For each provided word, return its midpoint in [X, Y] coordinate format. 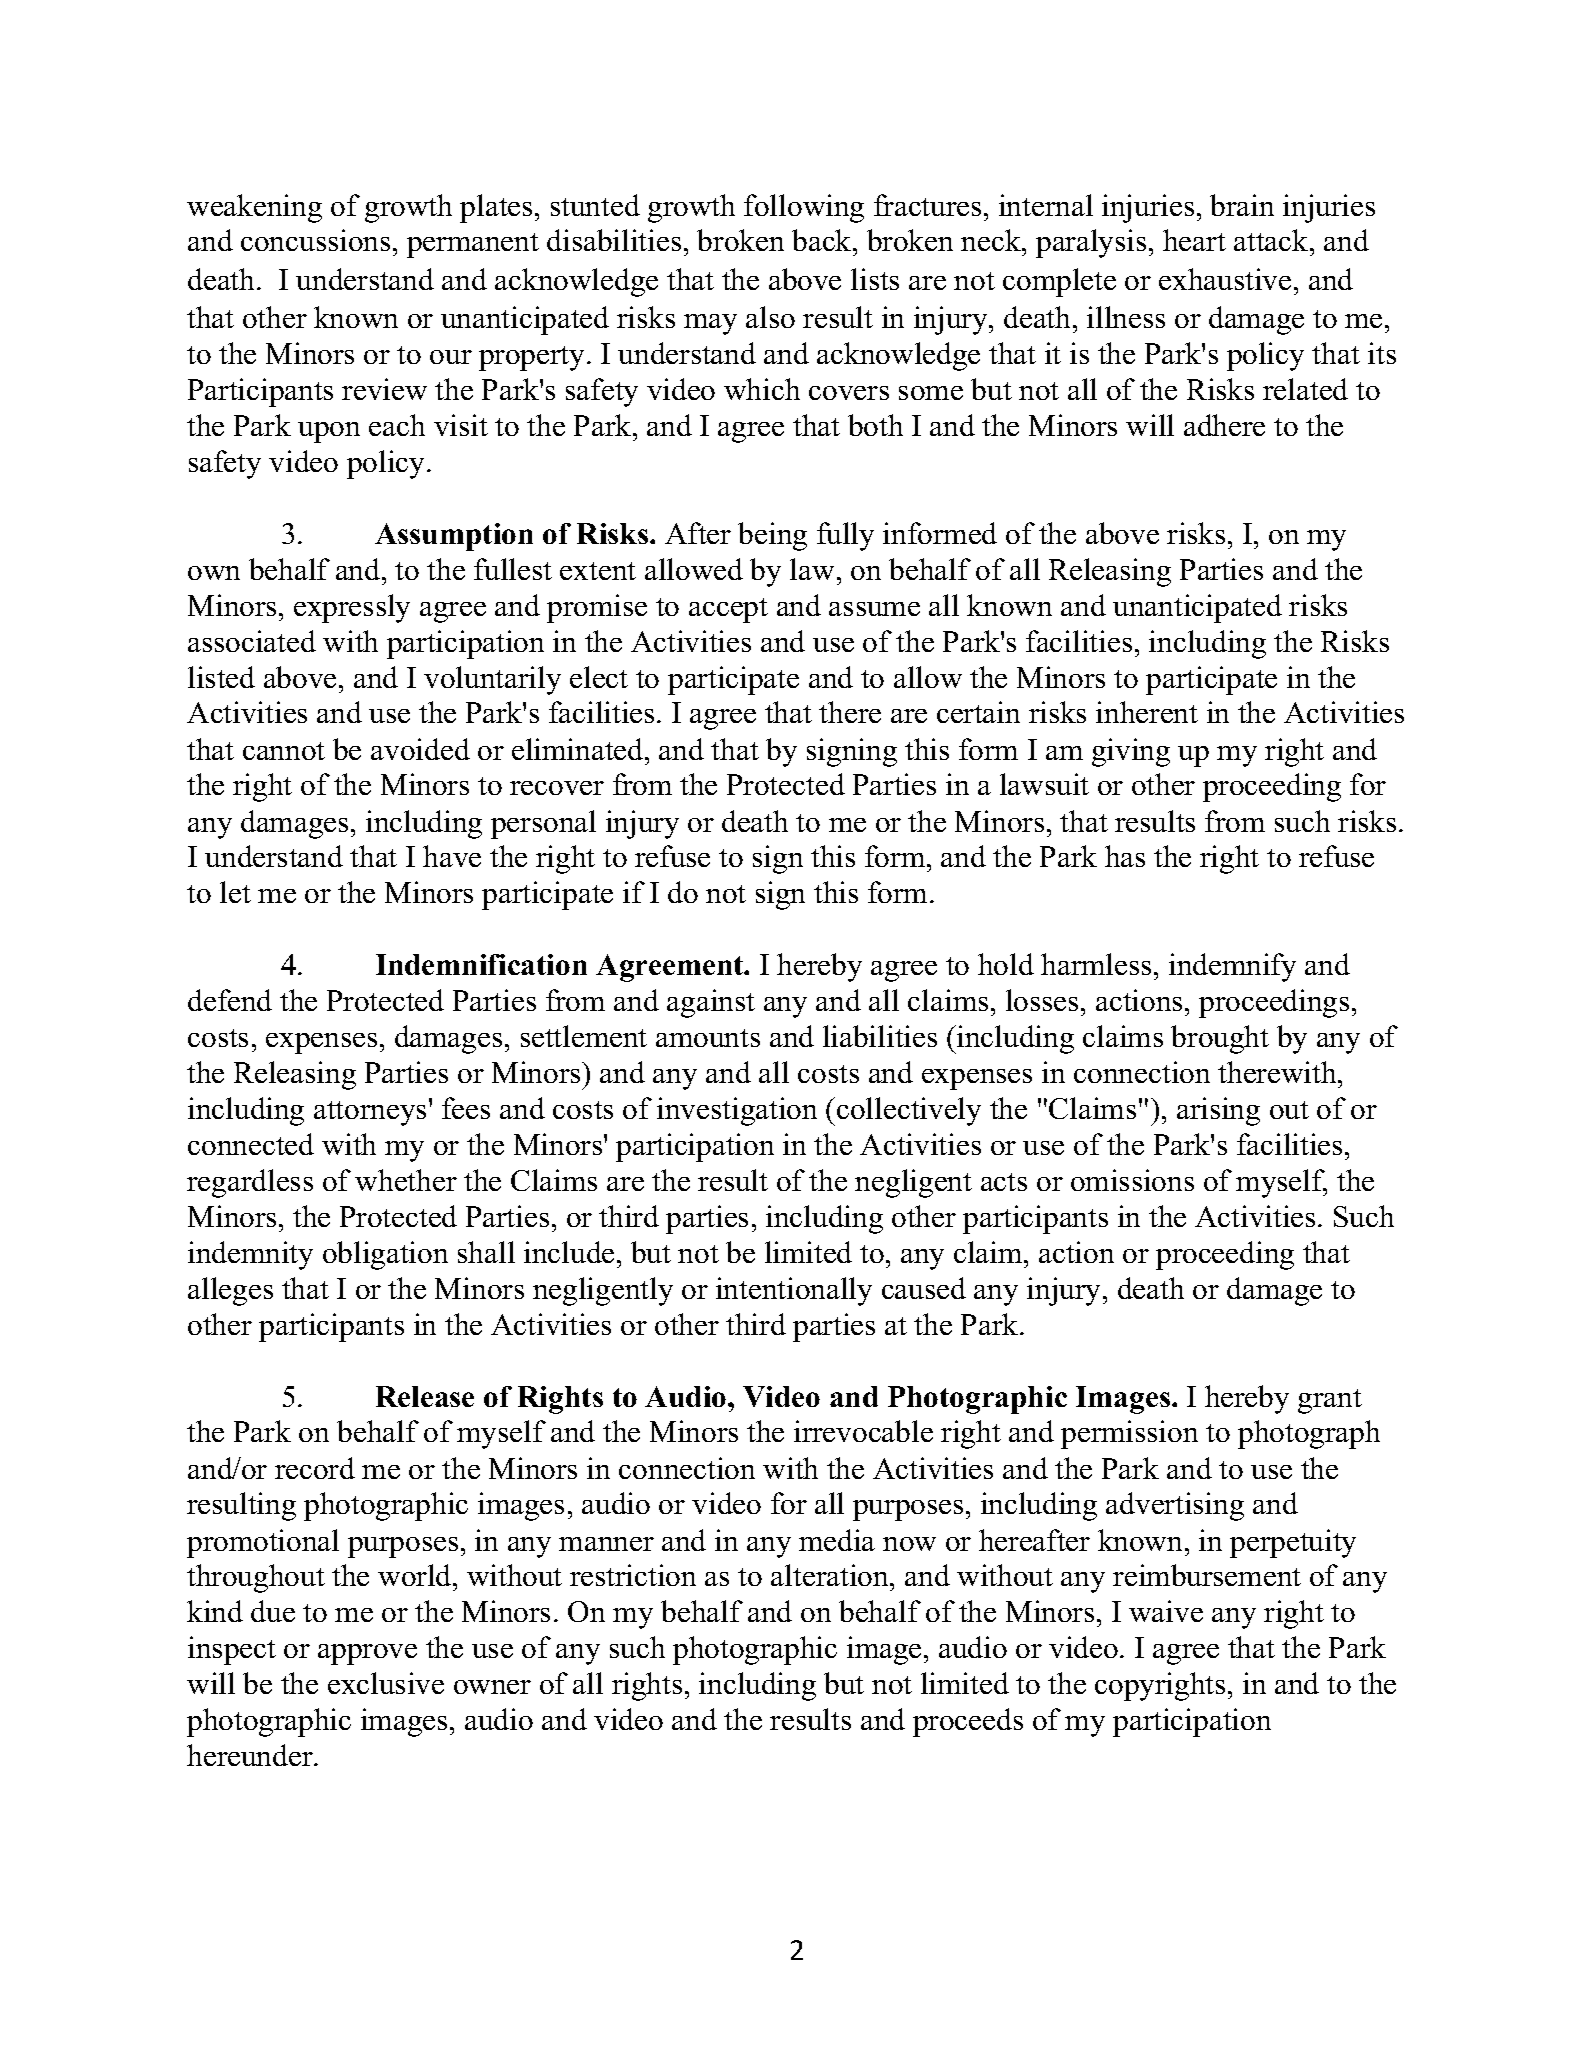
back [823, 240]
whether [406, 1180]
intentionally [794, 1291]
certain [978, 712]
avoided [420, 749]
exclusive [386, 1683]
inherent [1147, 712]
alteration [831, 1575]
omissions [1132, 1180]
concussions [315, 240]
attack [1272, 240]
